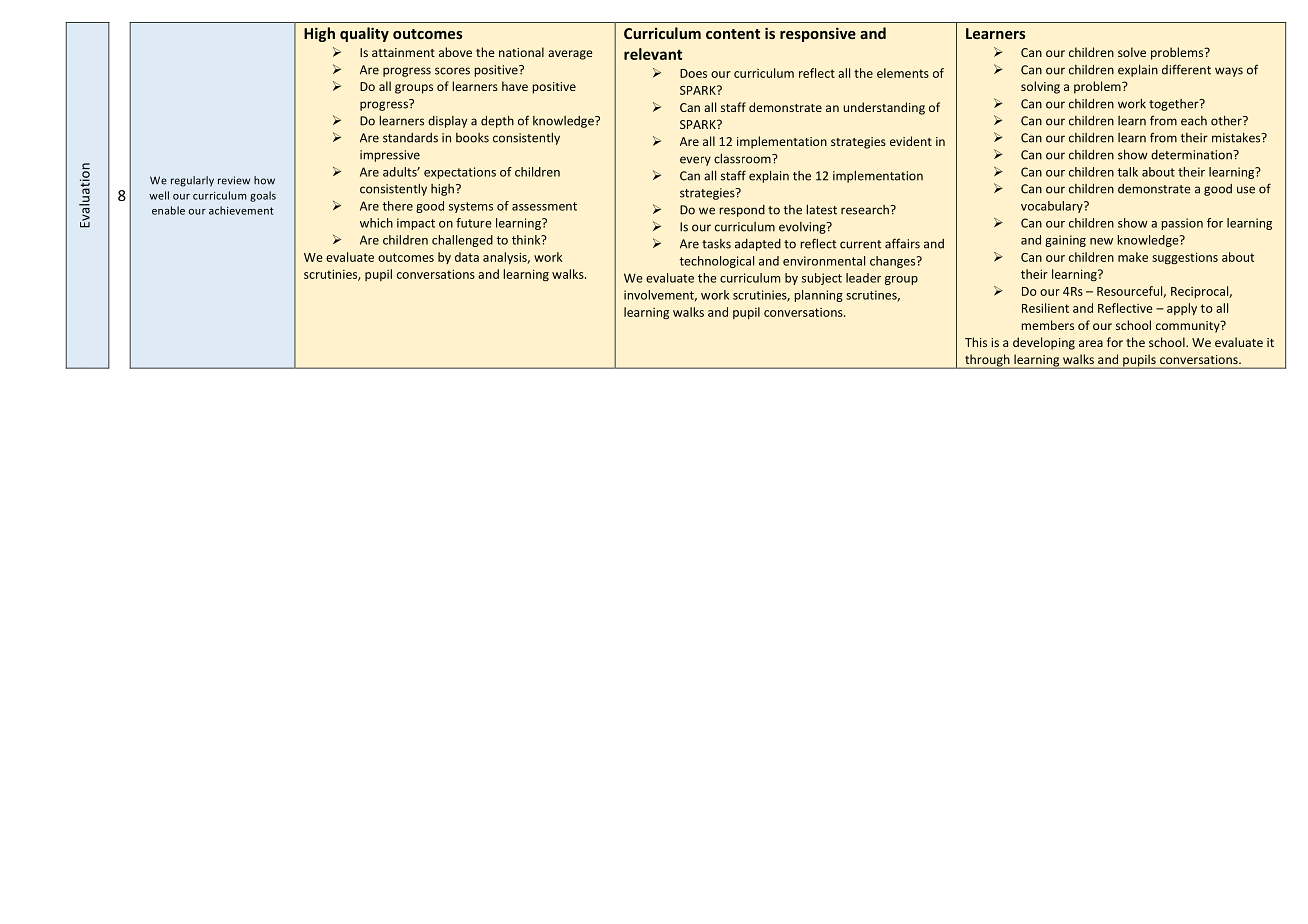 The image size is (1308, 924). I want to click on quality, so click(364, 34).
